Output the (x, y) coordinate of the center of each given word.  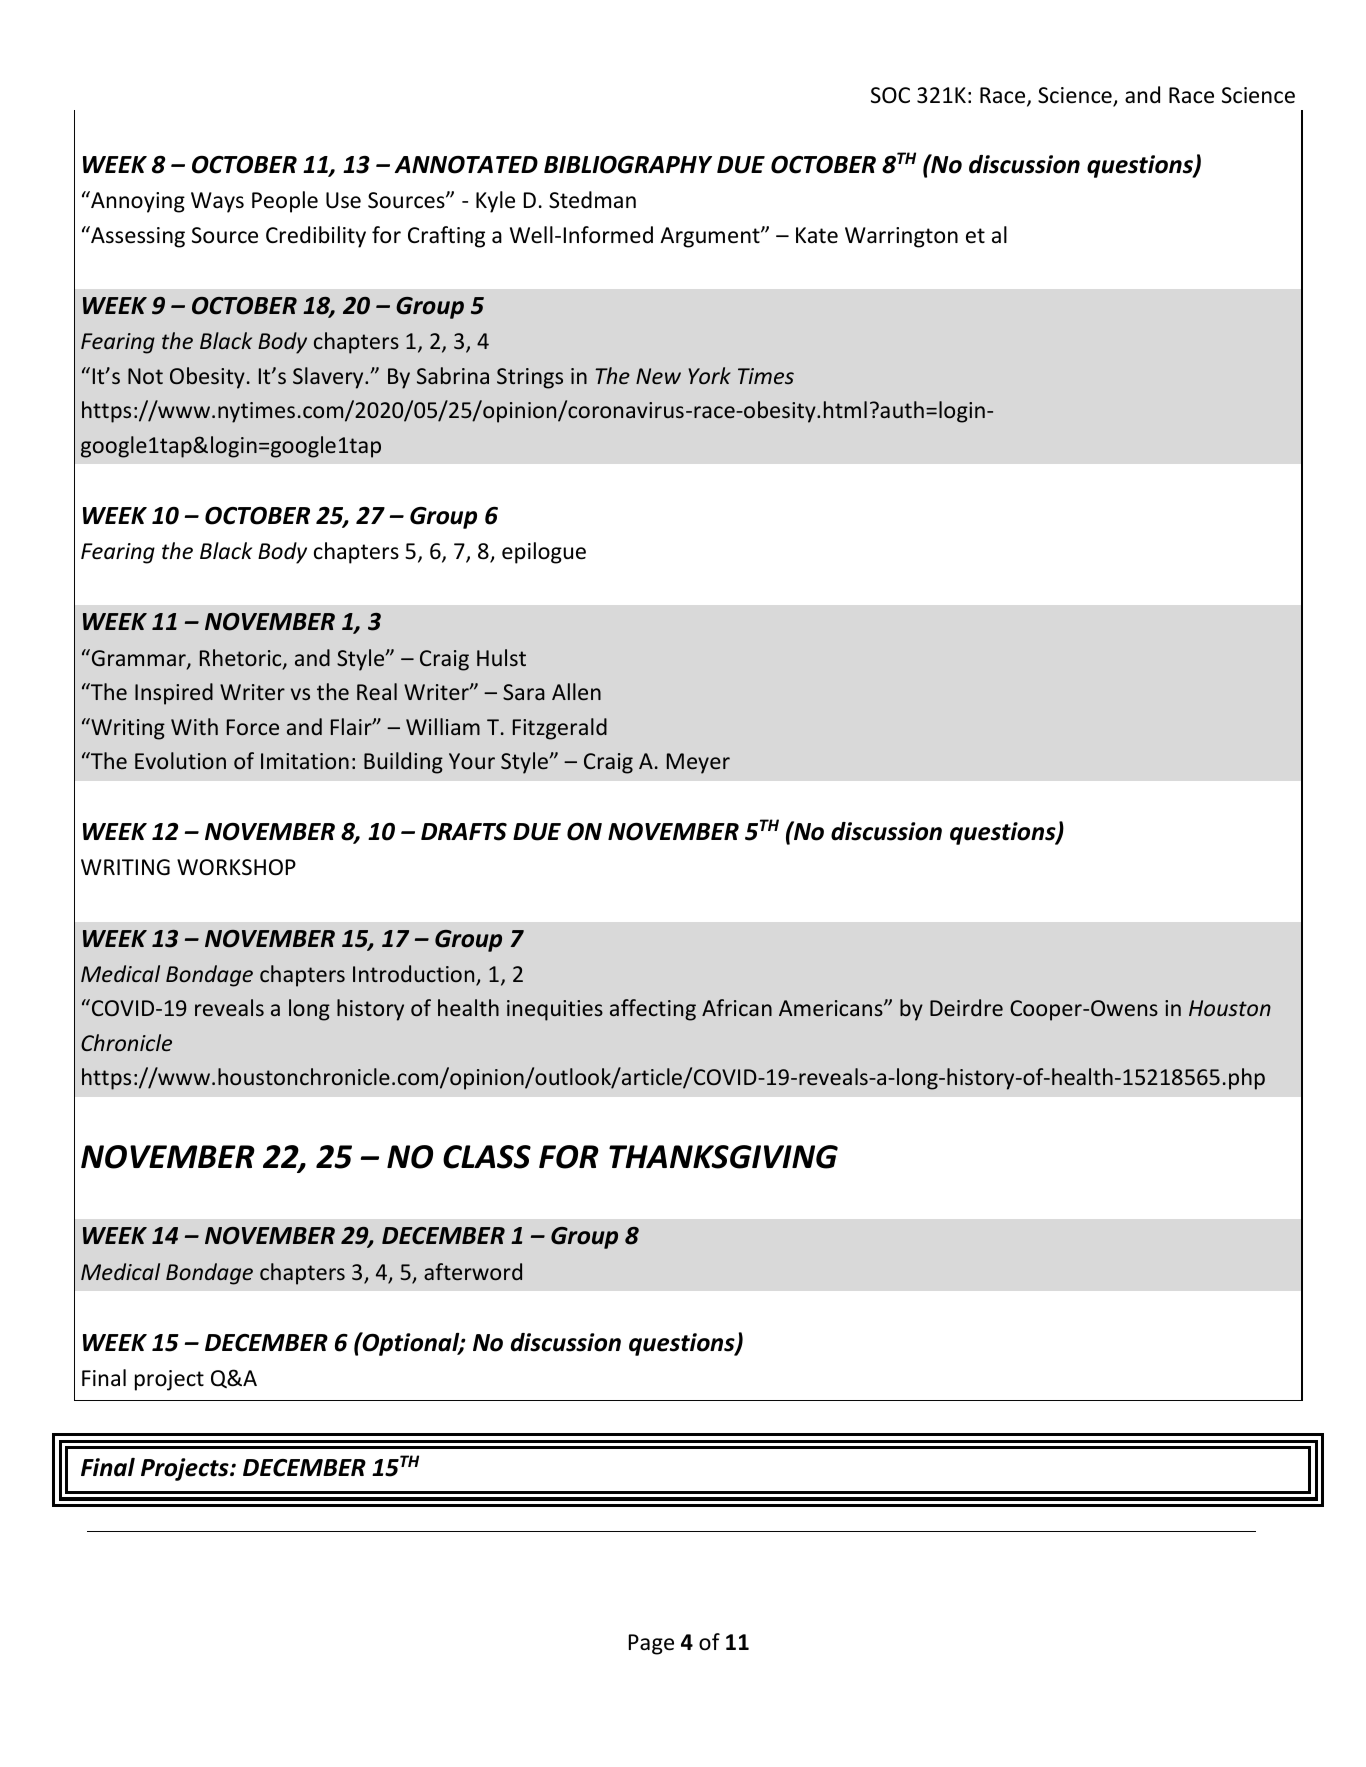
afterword (473, 1271)
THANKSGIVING (723, 1157)
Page (651, 1644)
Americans (832, 1008)
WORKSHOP (236, 867)
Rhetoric (242, 659)
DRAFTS (464, 831)
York (709, 375)
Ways (217, 202)
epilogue (544, 553)
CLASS (487, 1157)
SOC (890, 95)
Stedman (592, 200)
